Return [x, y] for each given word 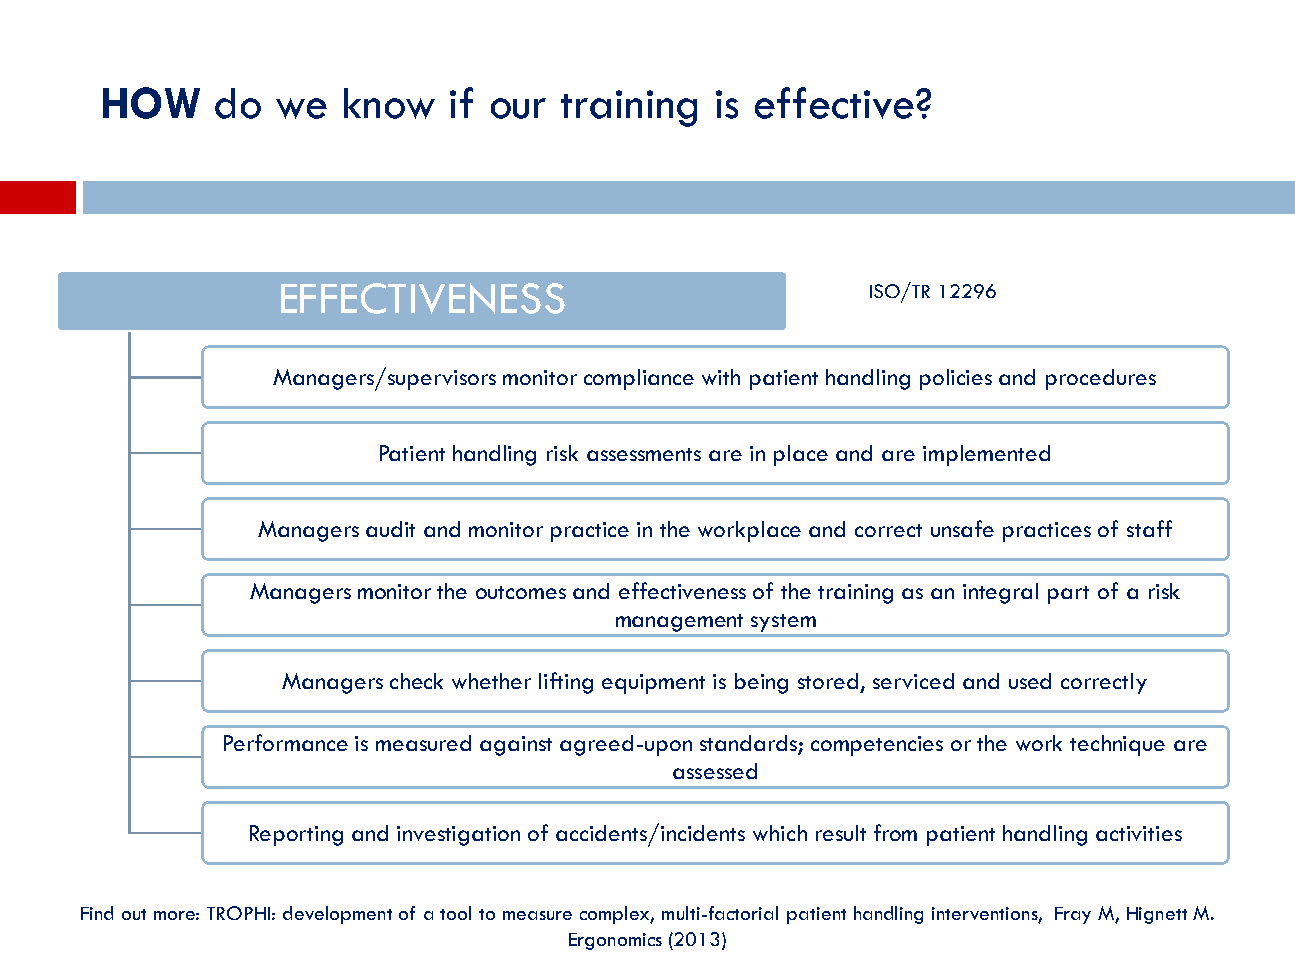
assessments [644, 454]
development [337, 915]
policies [956, 379]
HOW [151, 103]
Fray [1073, 915]
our [518, 108]
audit [390, 529]
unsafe [962, 528]
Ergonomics [615, 941]
